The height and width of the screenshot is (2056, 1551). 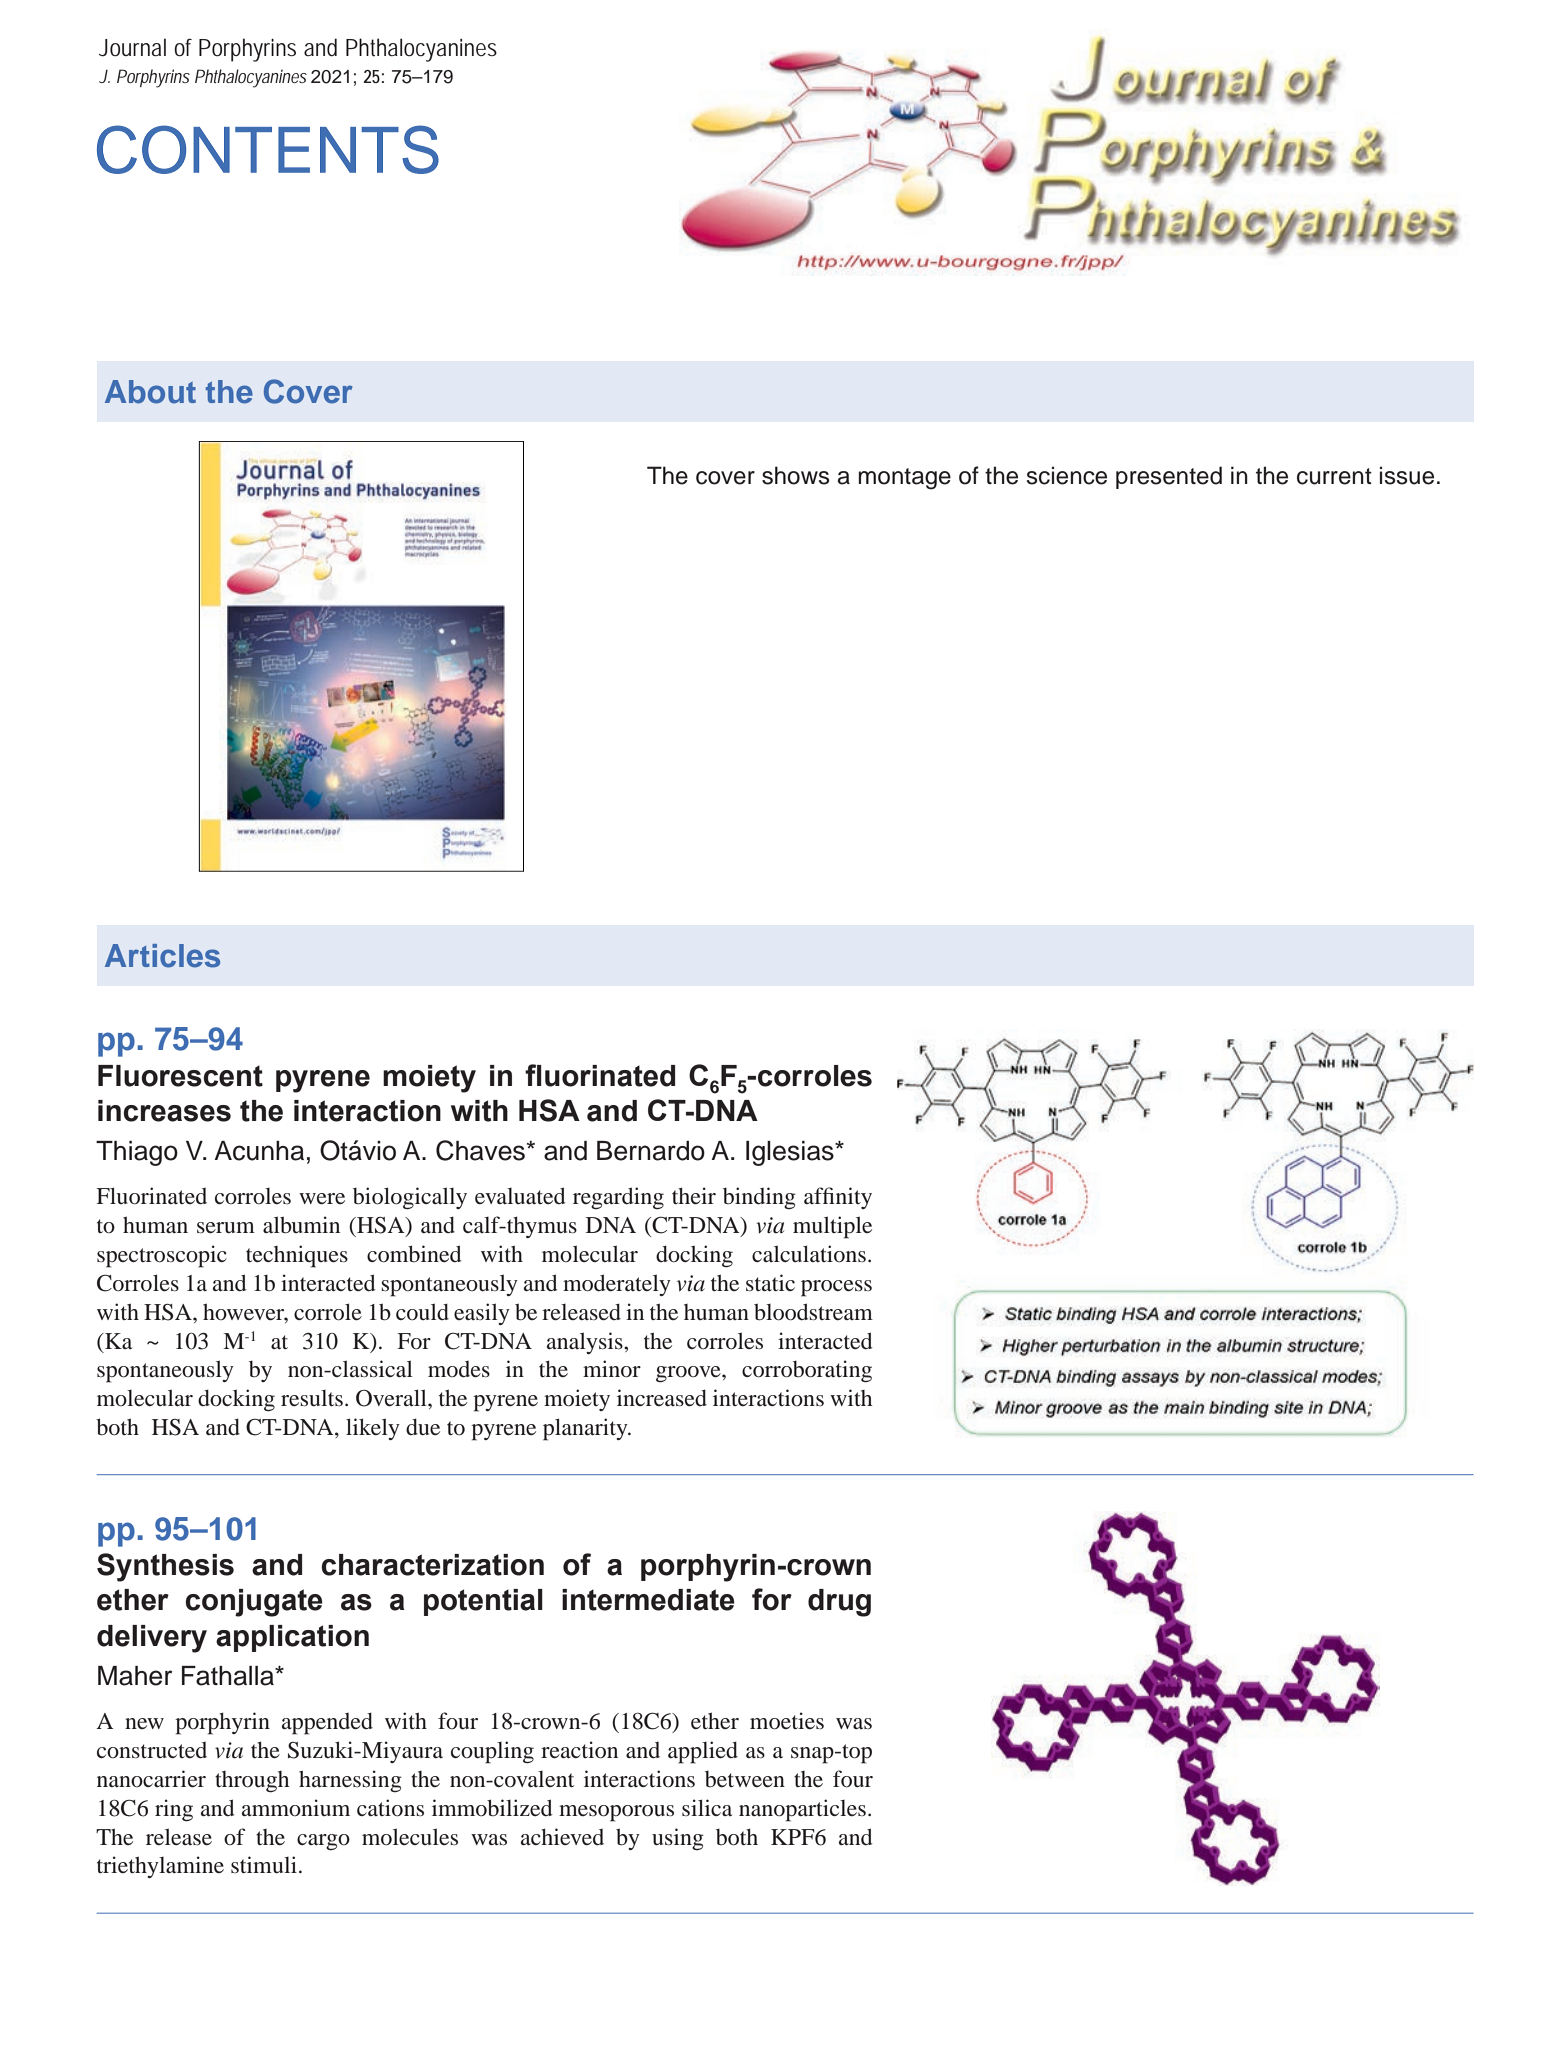 I want to click on techniques, so click(x=297, y=1256).
